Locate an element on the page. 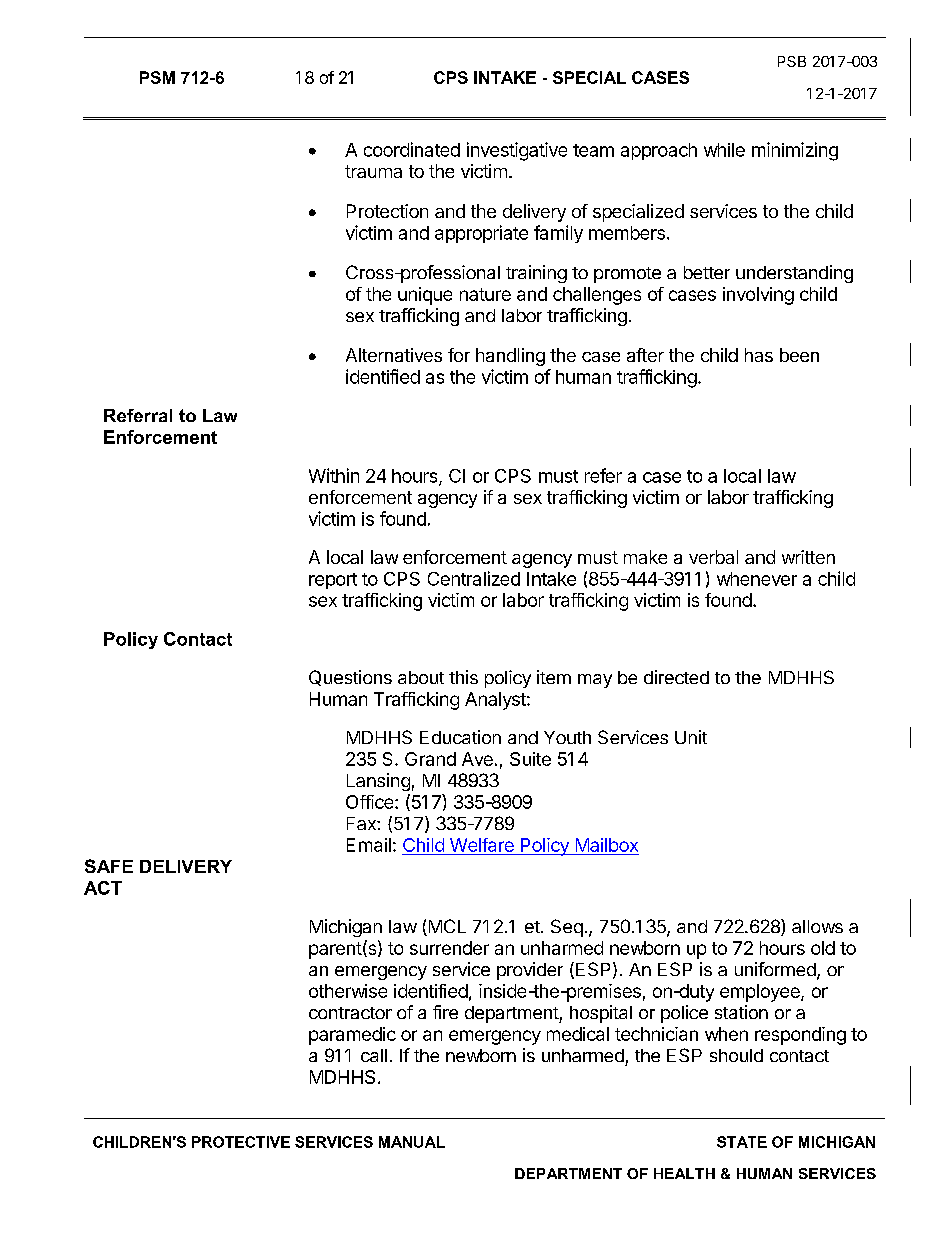 The image size is (952, 1233). verbal is located at coordinates (713, 557).
